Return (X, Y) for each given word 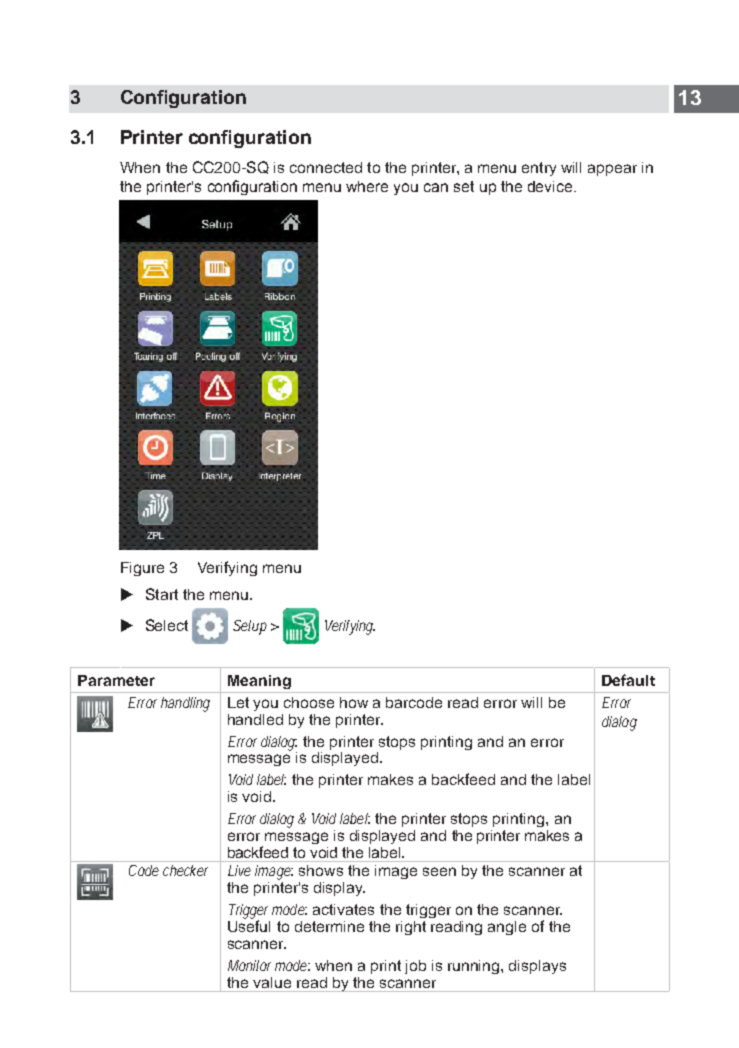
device (551, 186)
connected (326, 167)
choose (309, 702)
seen (439, 871)
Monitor (249, 965)
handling (185, 704)
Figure (142, 569)
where (367, 186)
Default (628, 680)
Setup (250, 627)
